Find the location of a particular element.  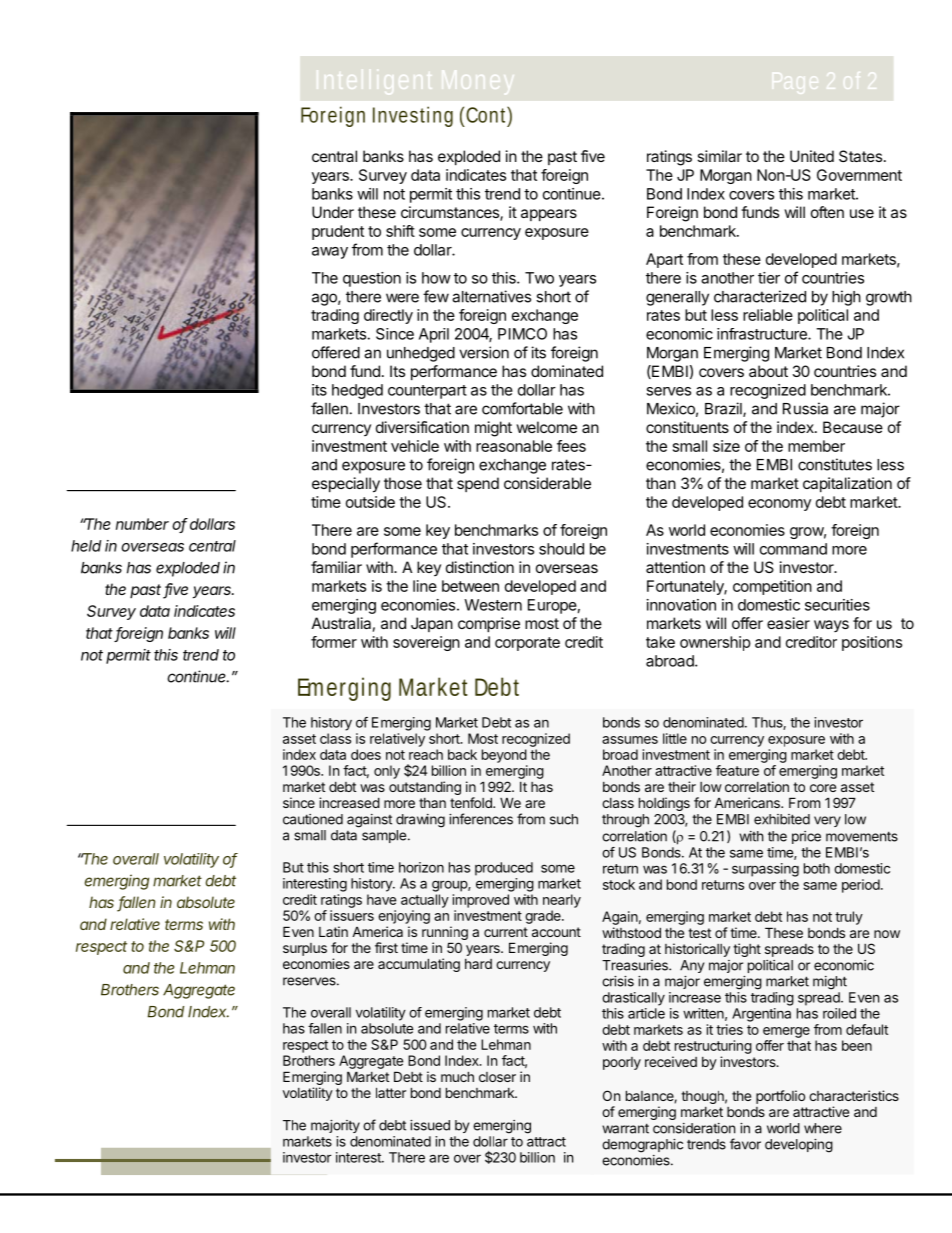

number is located at coordinates (142, 524).
